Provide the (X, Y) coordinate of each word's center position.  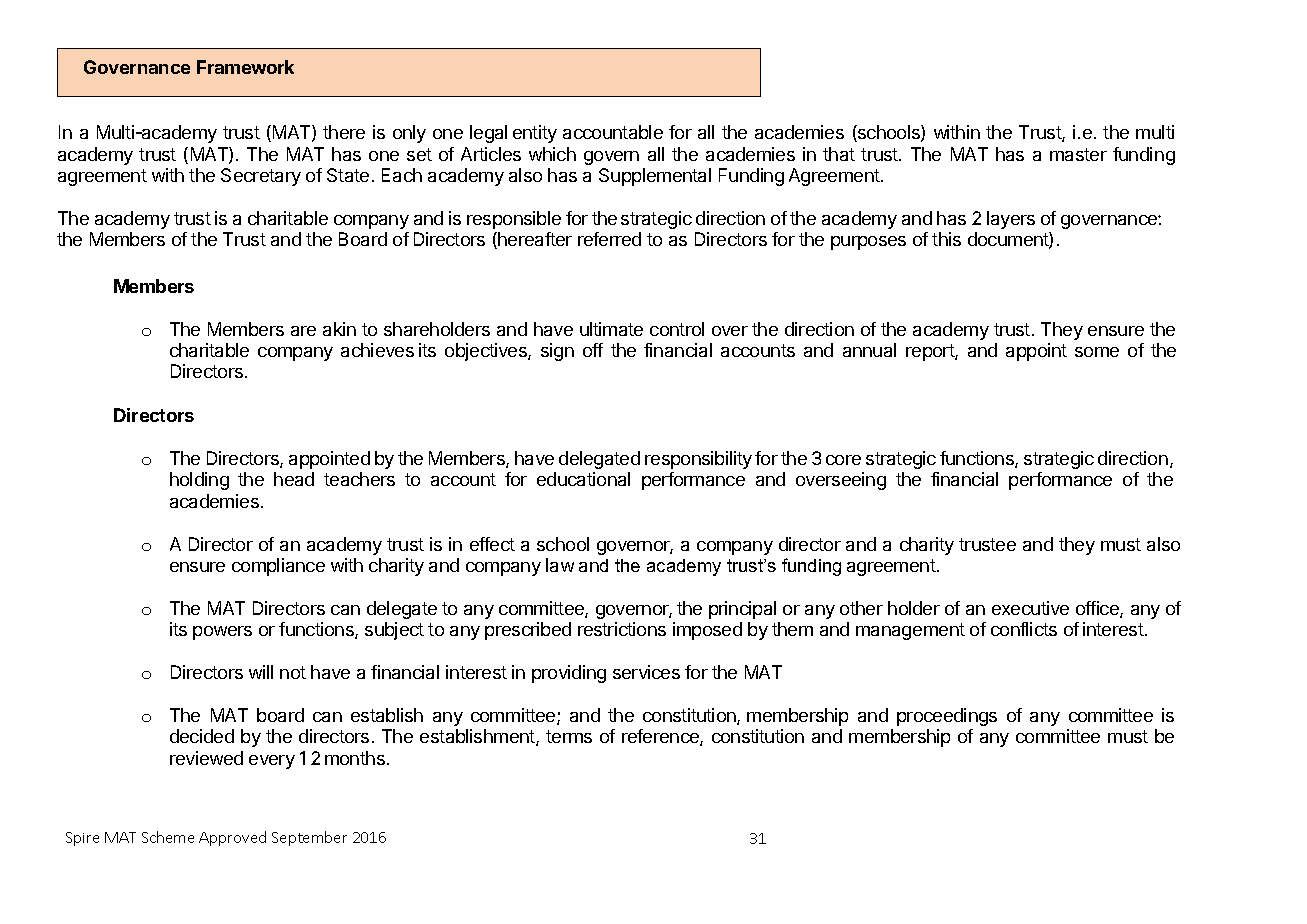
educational (583, 479)
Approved (232, 838)
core (843, 460)
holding (199, 481)
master (1078, 154)
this (946, 239)
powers (222, 633)
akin (339, 329)
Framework (245, 67)
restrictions (622, 629)
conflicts (1024, 629)
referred (609, 239)
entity (535, 134)
